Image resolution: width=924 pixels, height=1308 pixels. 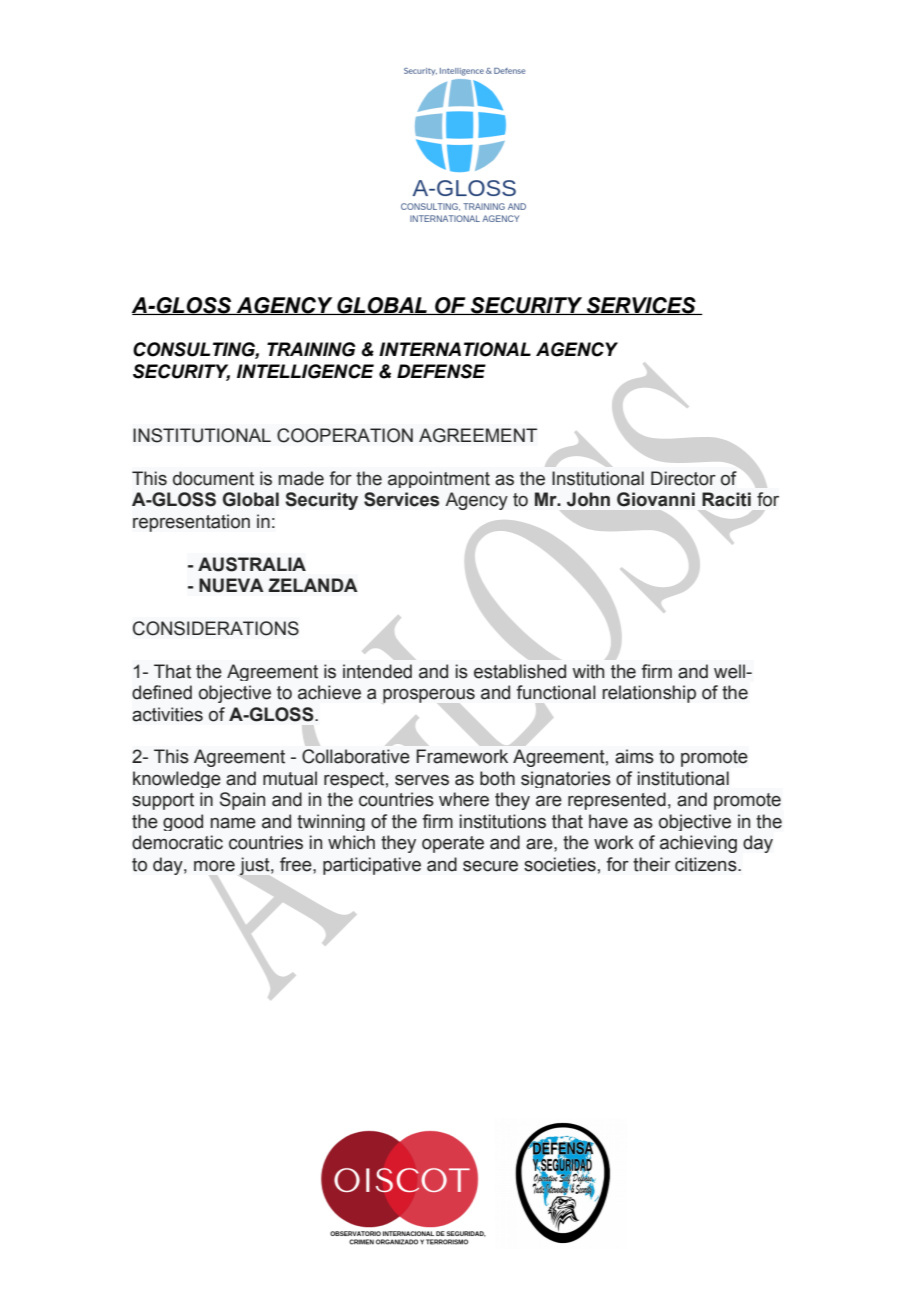 What do you see at coordinates (455, 349) in the document?
I see `INTERNATIONAL` at bounding box center [455, 349].
